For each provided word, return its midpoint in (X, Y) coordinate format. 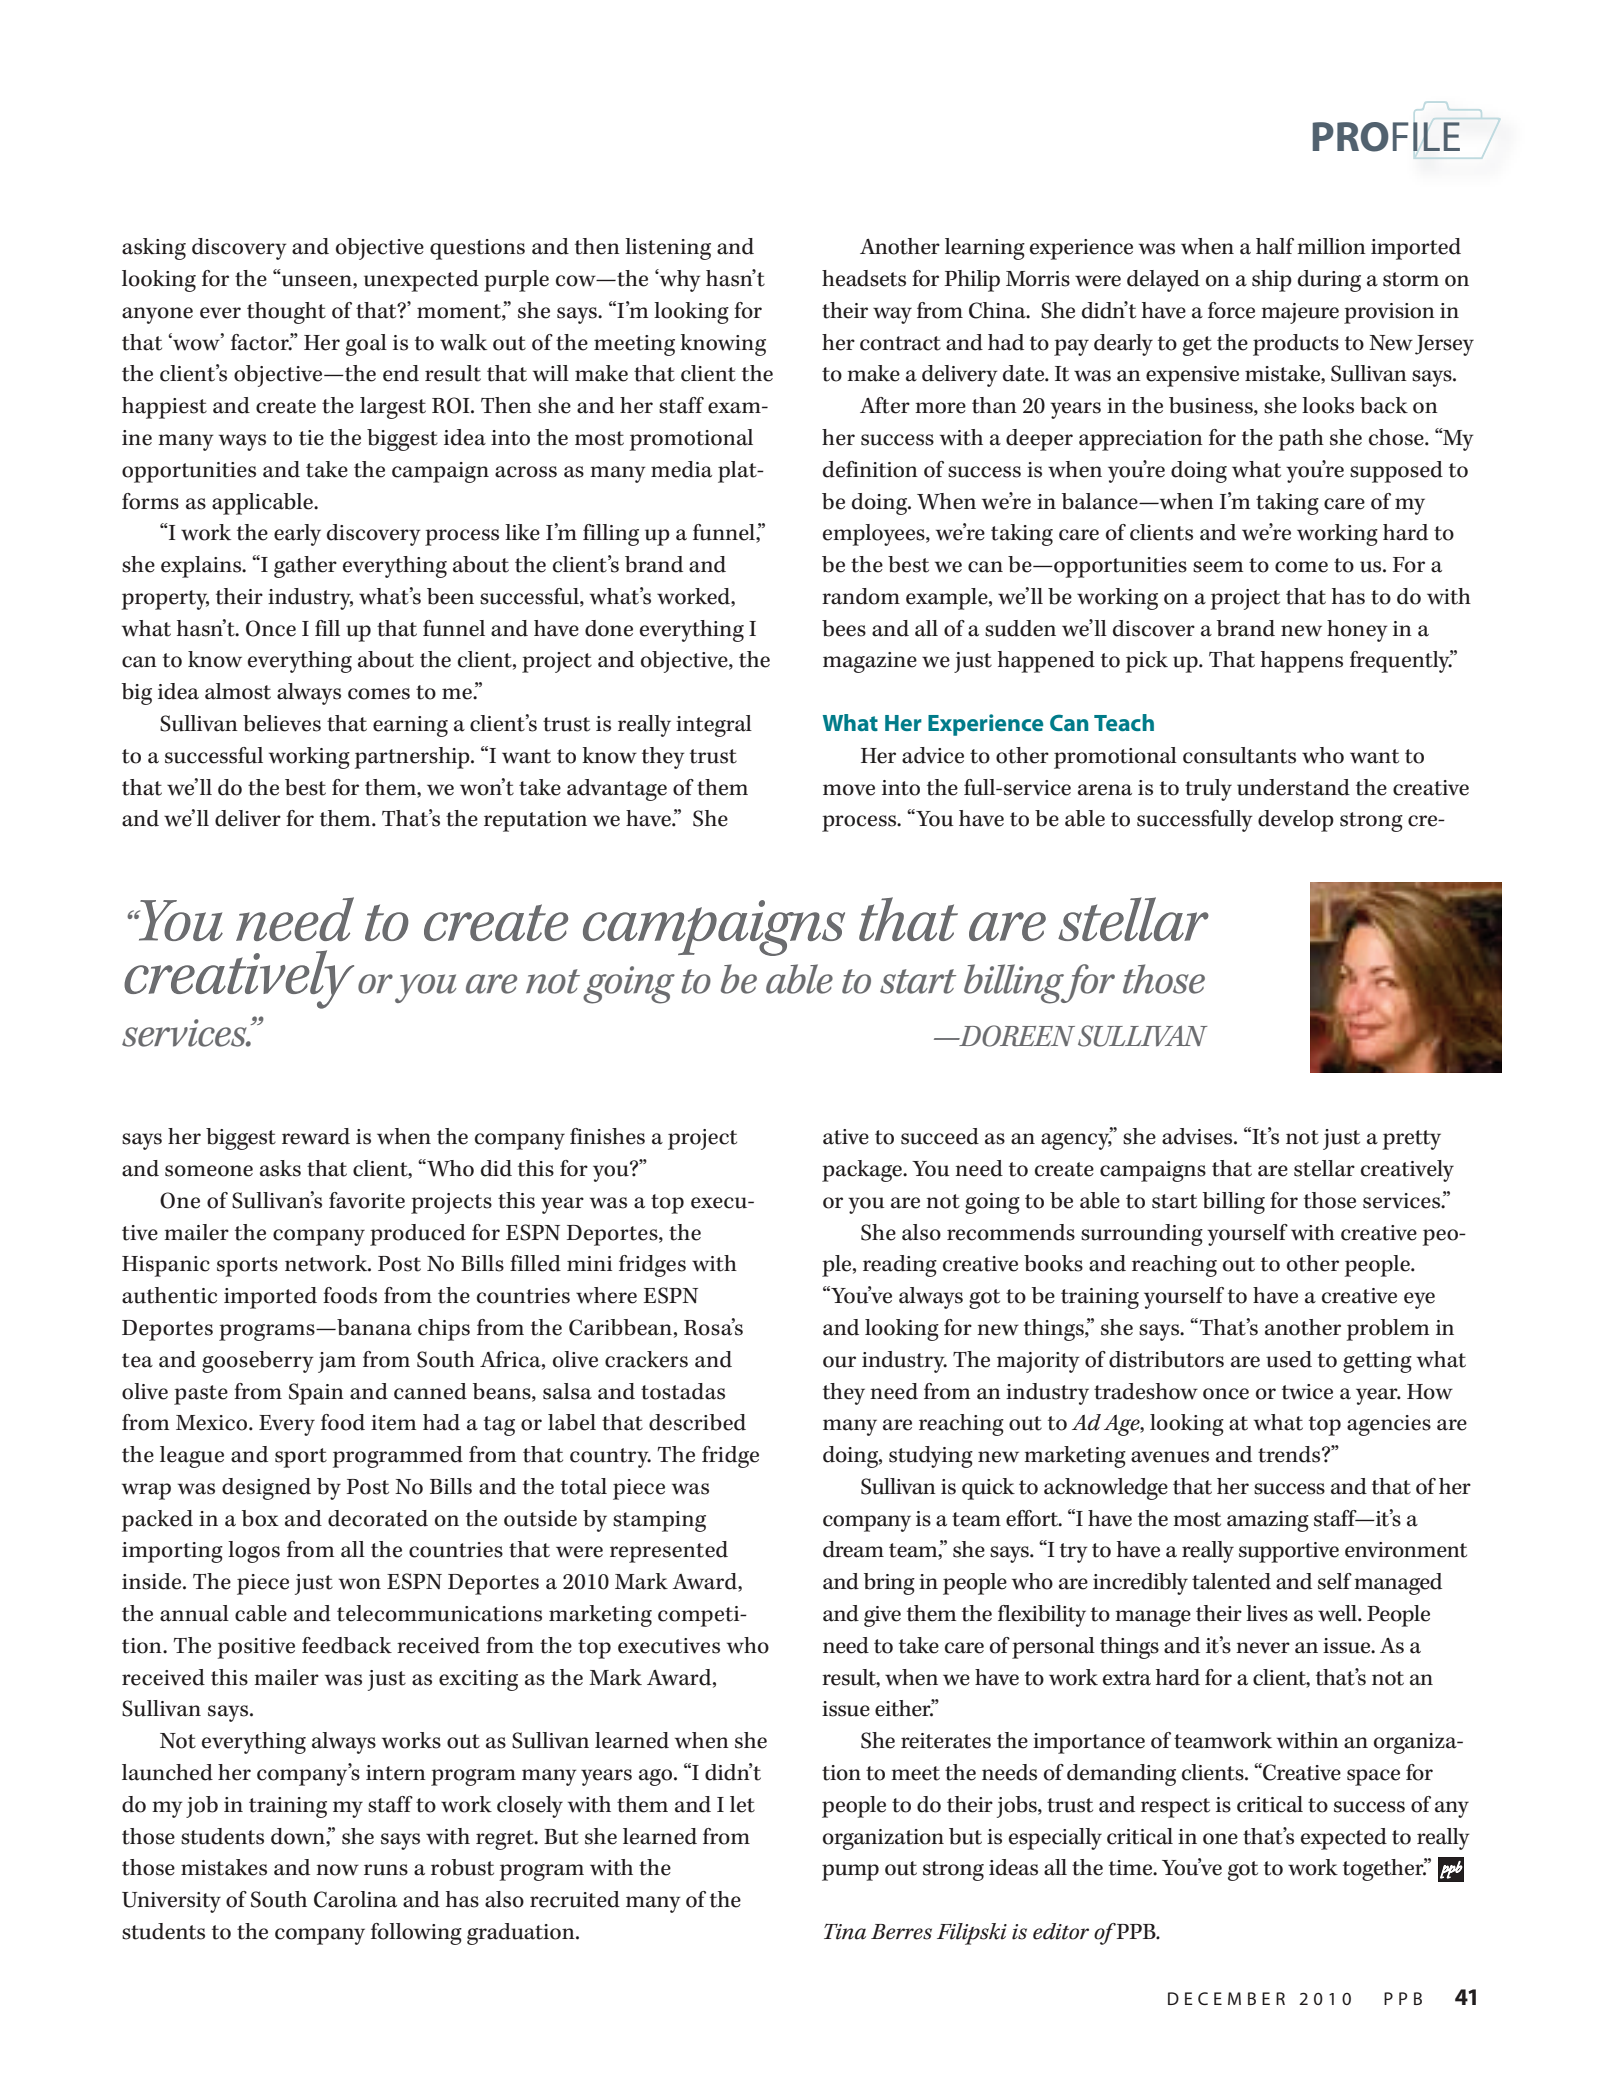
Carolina (355, 1899)
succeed (940, 1136)
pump (850, 1872)
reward (316, 1136)
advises (1198, 1136)
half (1275, 246)
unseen (316, 281)
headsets (864, 278)
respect (1175, 1808)
